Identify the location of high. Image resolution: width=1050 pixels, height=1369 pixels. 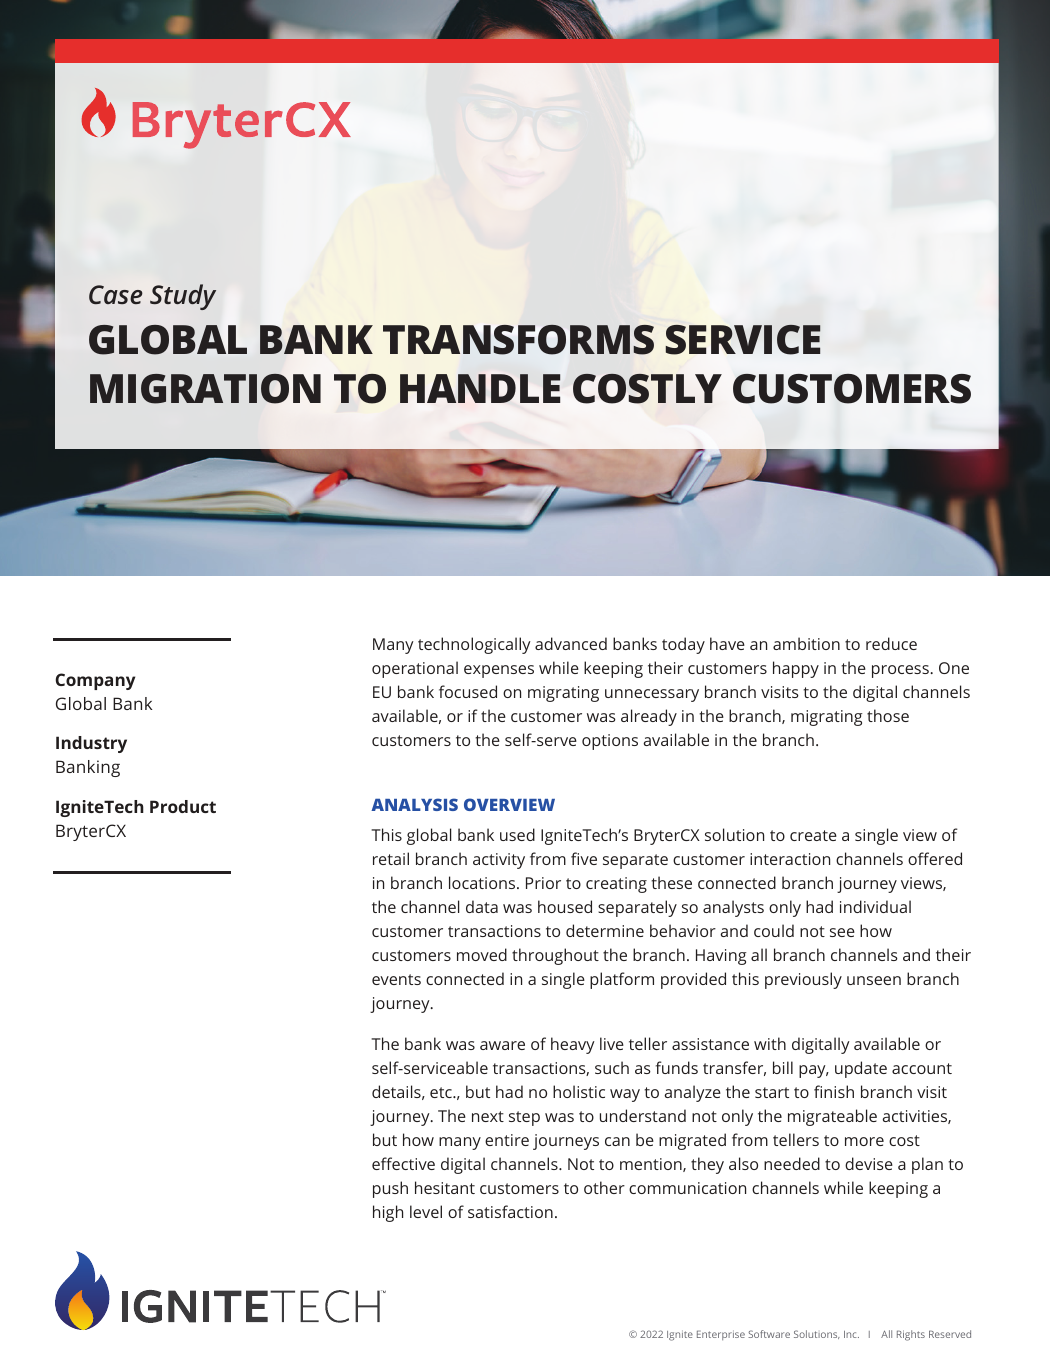
(388, 1213).
